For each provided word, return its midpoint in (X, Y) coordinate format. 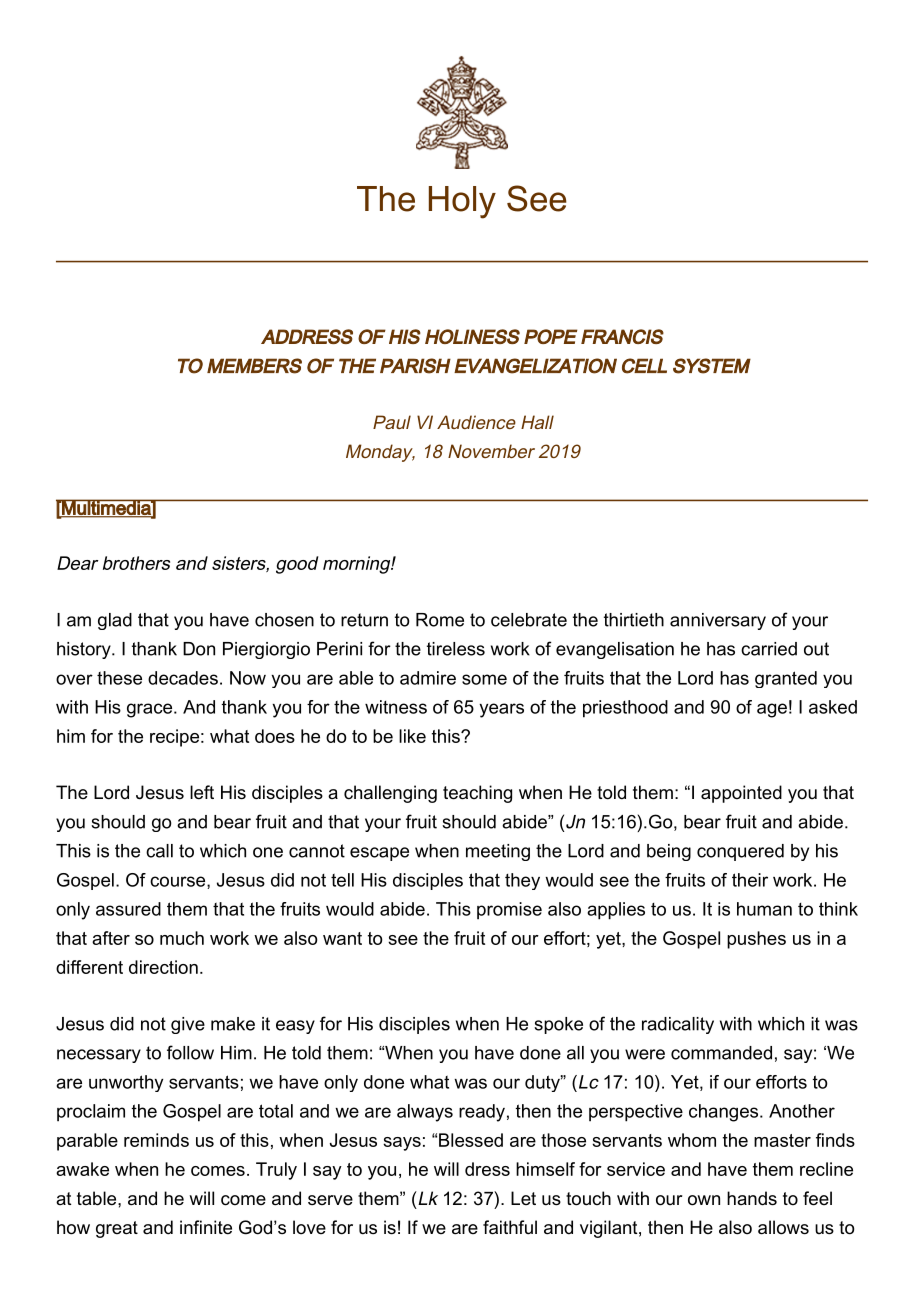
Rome (440, 620)
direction (163, 967)
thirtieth (634, 620)
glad (115, 621)
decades (183, 678)
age (772, 710)
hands (752, 1198)
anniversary (718, 621)
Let (523, 1198)
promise (509, 911)
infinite (206, 1227)
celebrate (529, 620)
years (501, 710)
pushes (756, 940)
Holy (462, 202)
